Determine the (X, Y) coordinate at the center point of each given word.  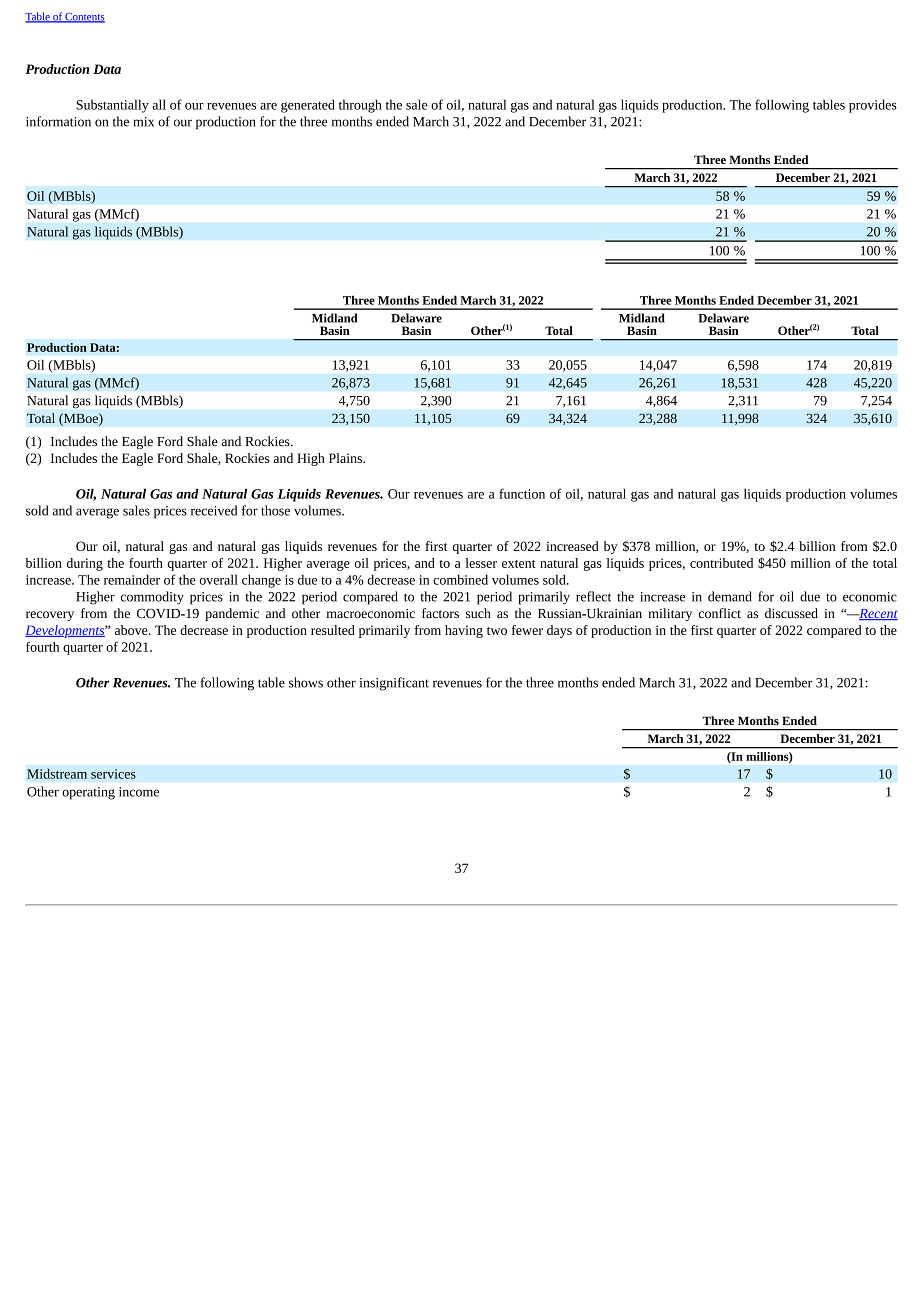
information (58, 121)
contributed (721, 563)
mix (144, 122)
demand (730, 596)
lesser (481, 563)
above (132, 630)
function (522, 493)
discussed (791, 613)
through (360, 106)
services (113, 774)
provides (873, 106)
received (214, 510)
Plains (346, 458)
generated (308, 106)
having (464, 631)
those (275, 510)
